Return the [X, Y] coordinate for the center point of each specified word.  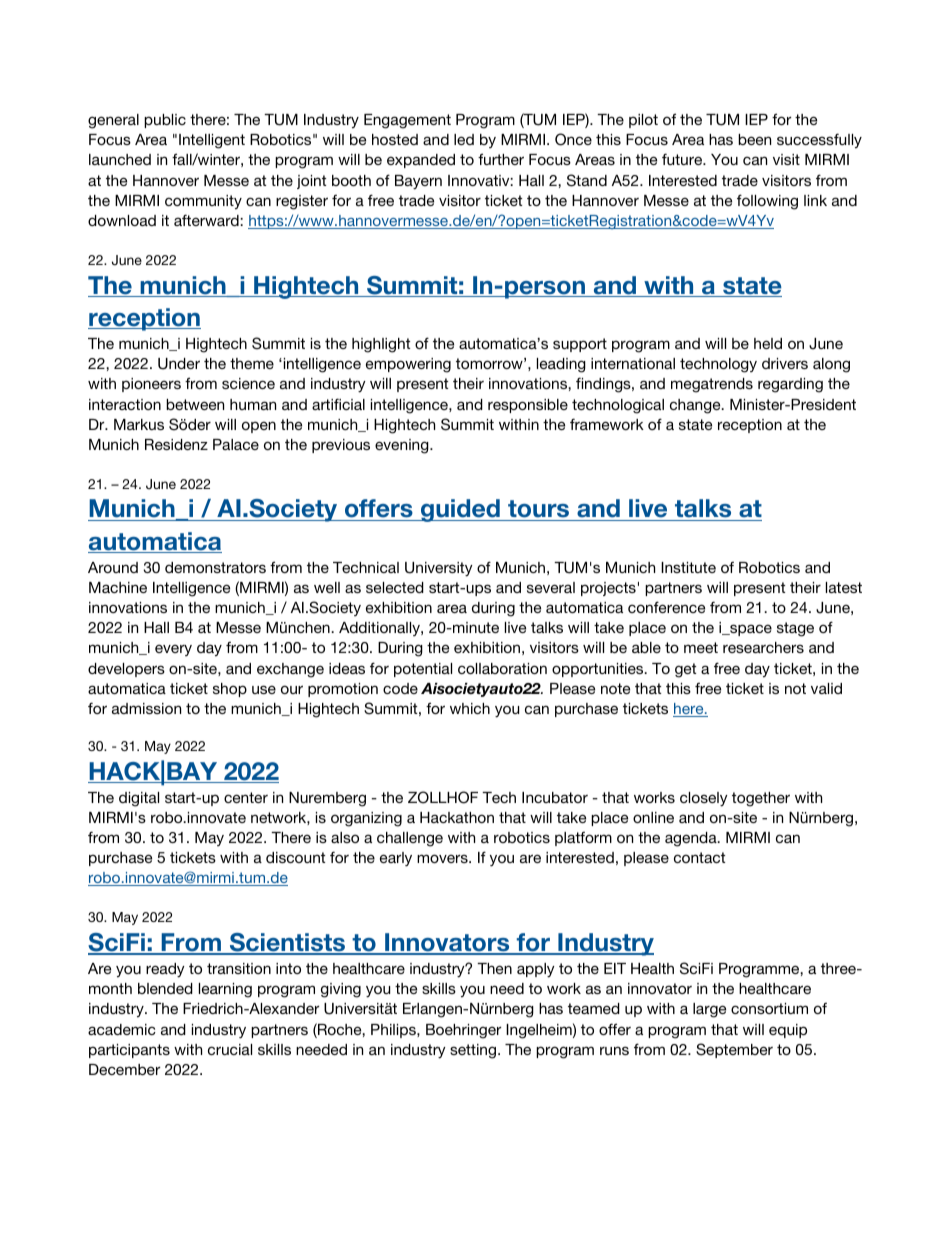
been [754, 139]
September [734, 1050]
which [470, 708]
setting [473, 1051]
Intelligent [212, 141]
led [464, 139]
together [761, 799]
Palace [236, 444]
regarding [790, 385]
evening [403, 446]
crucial [230, 1049]
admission [146, 708]
